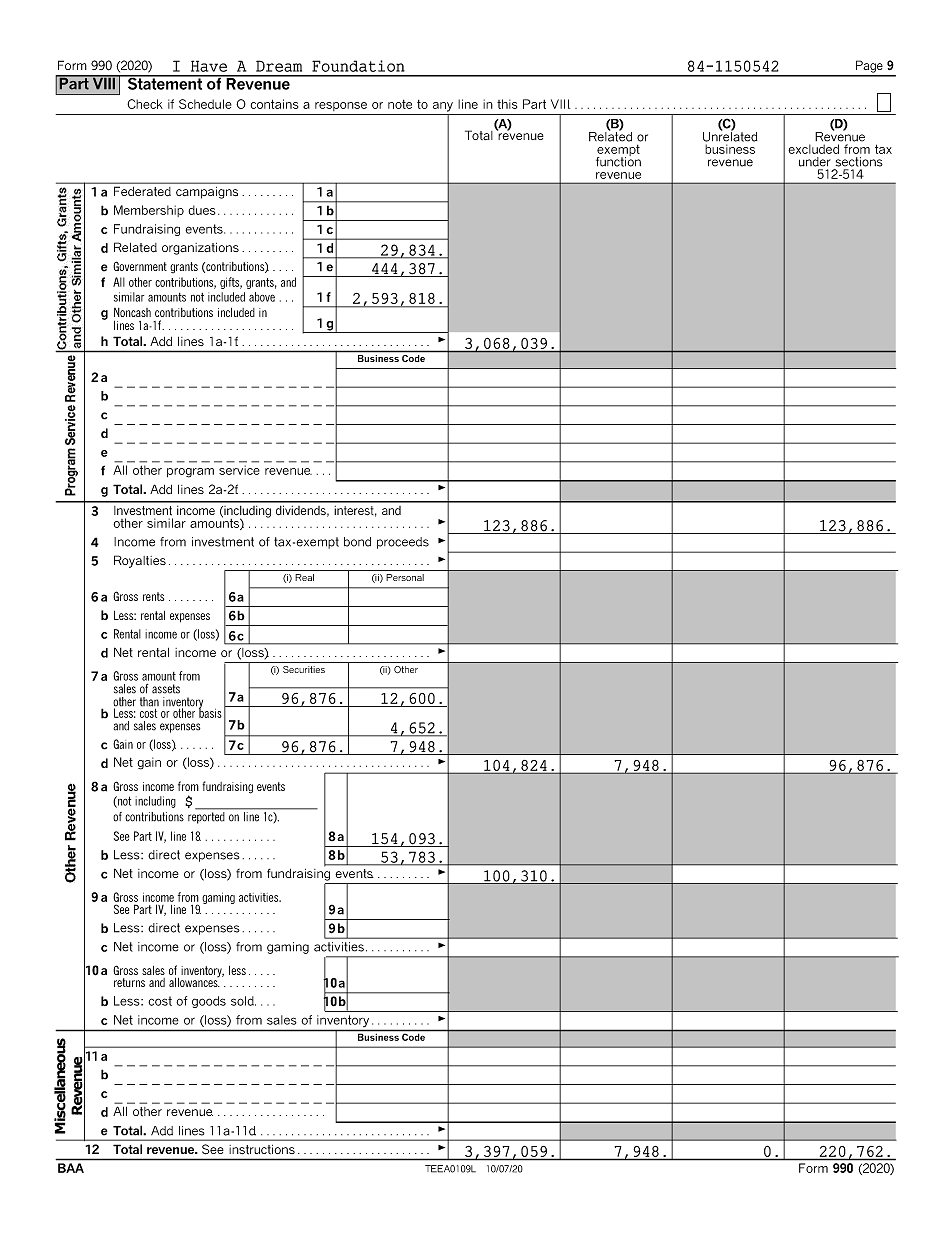 This document has width=952, height=1233. Describe the element at coordinates (209, 1002) in the document. I see `goods` at that location.
